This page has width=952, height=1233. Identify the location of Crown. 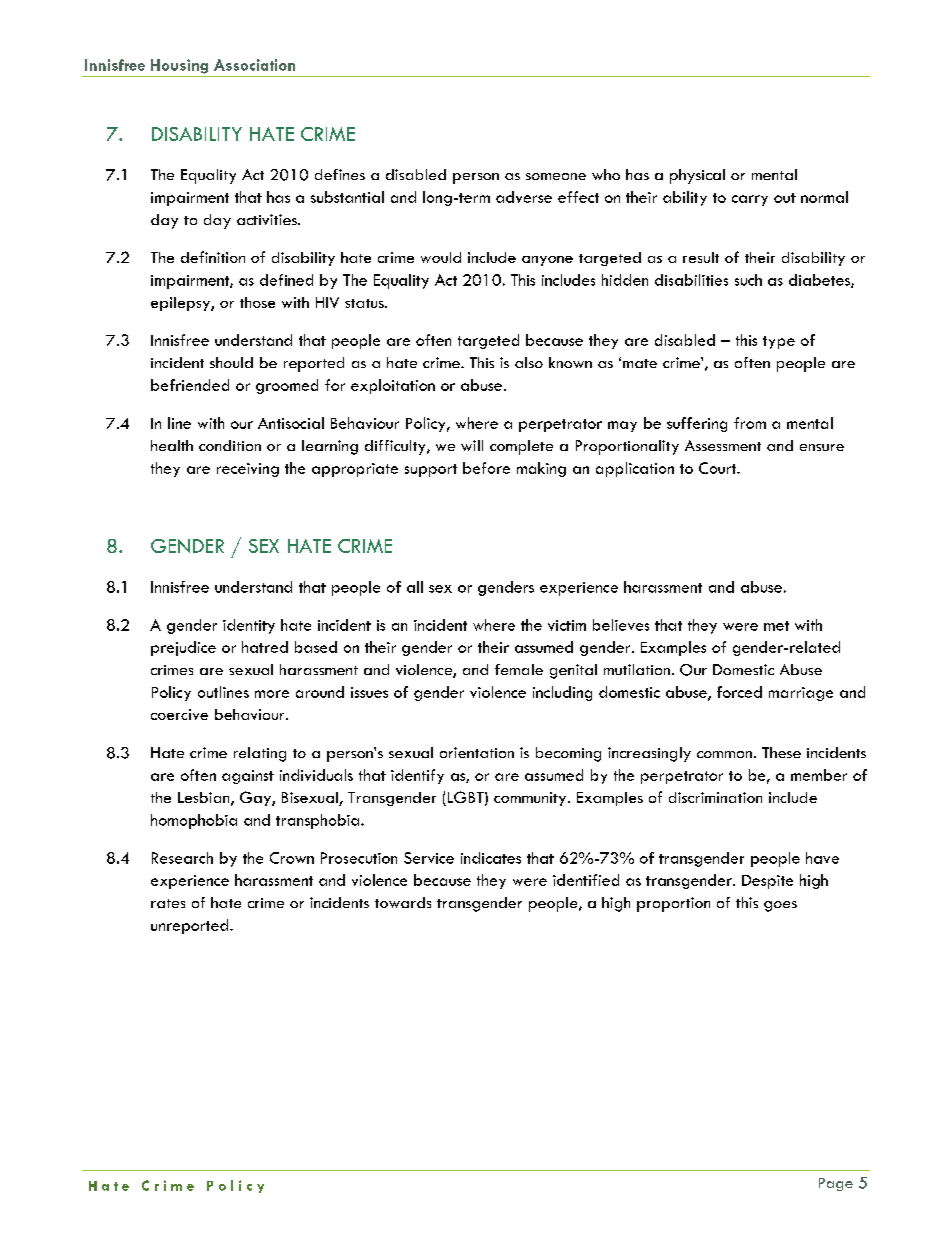
(292, 858).
